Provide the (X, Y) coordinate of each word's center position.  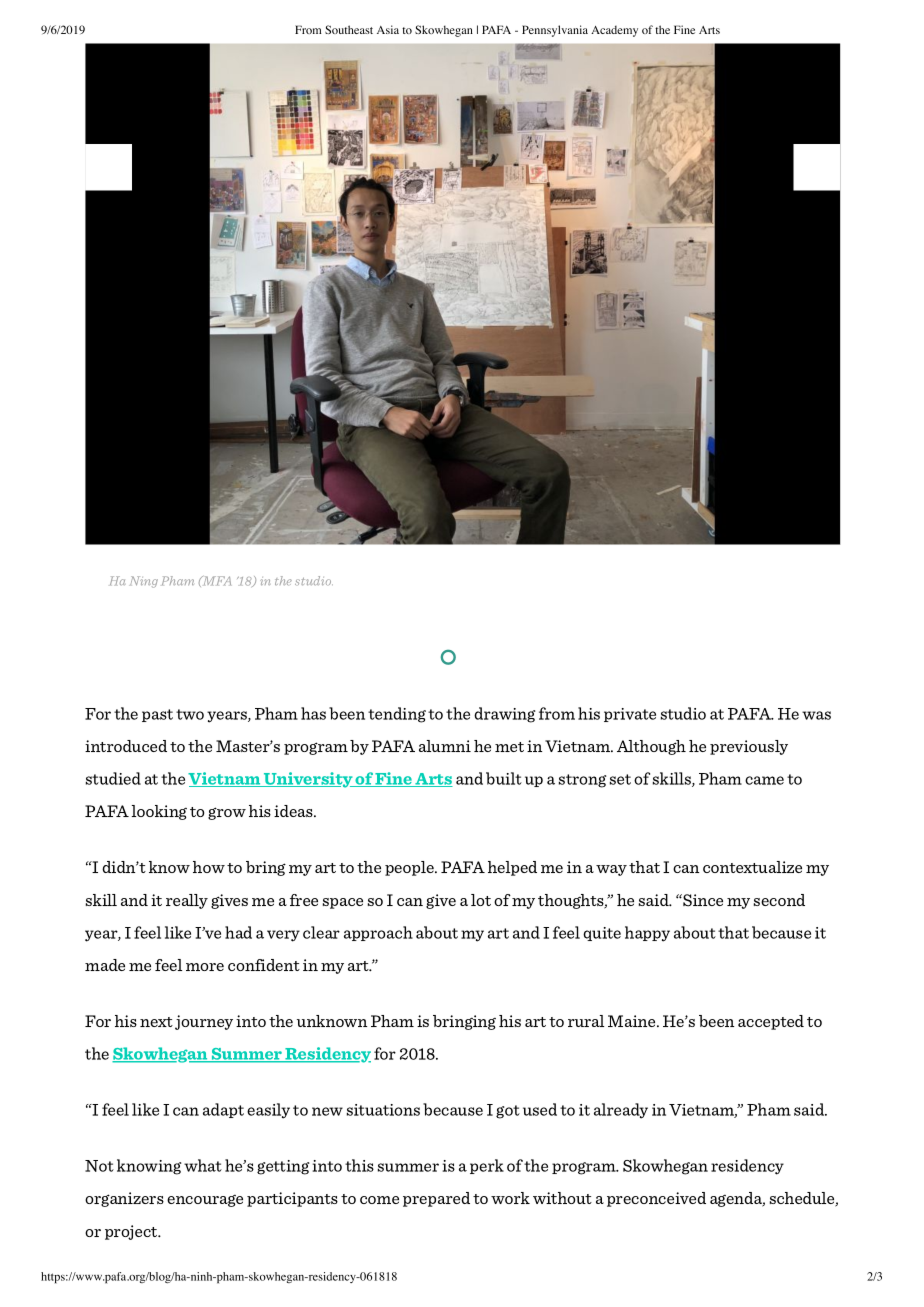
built (504, 778)
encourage (205, 1201)
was (816, 715)
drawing (504, 715)
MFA (215, 581)
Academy (614, 31)
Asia (388, 29)
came (764, 780)
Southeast (349, 29)
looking (159, 812)
